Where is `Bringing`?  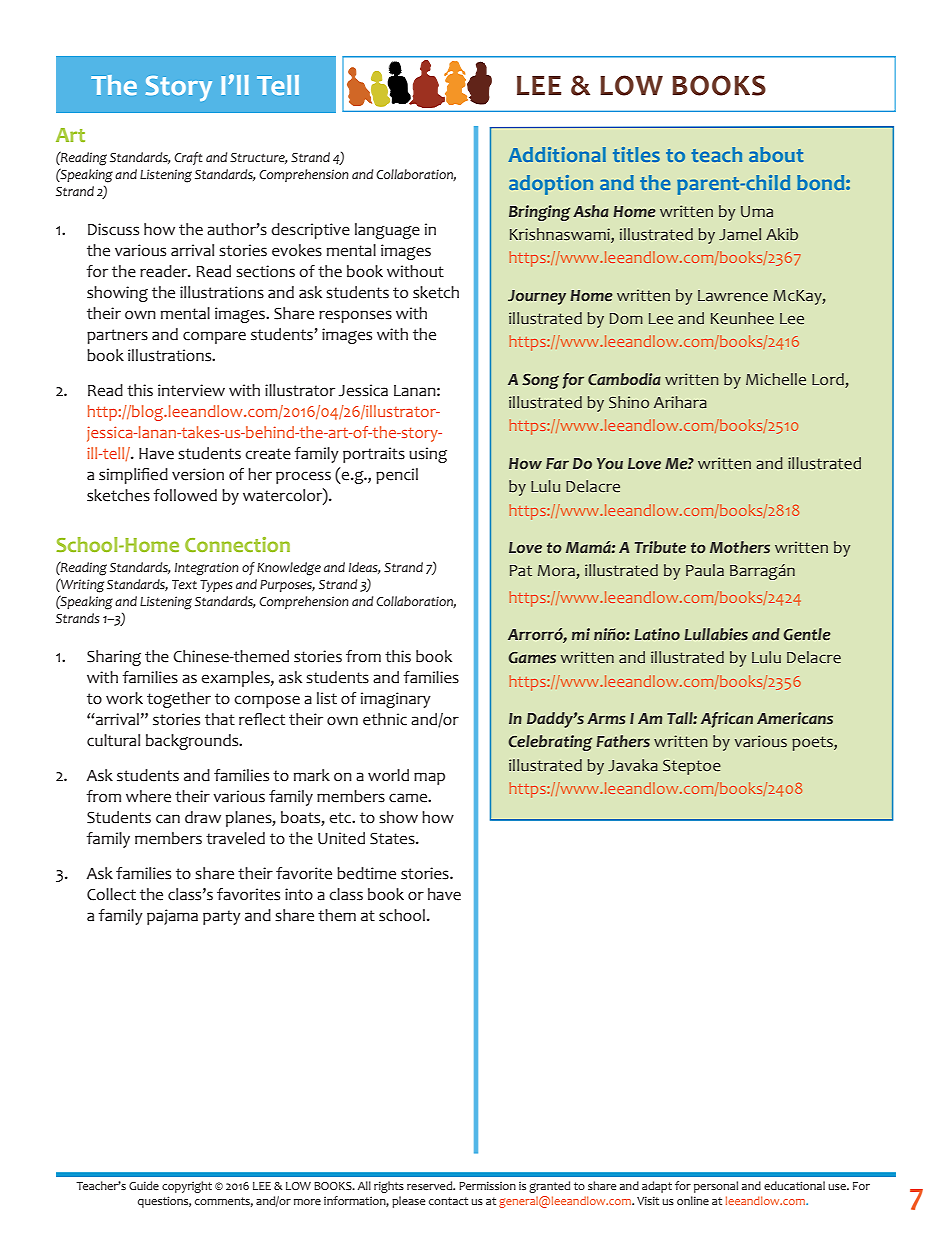
Bringing is located at coordinates (539, 213).
